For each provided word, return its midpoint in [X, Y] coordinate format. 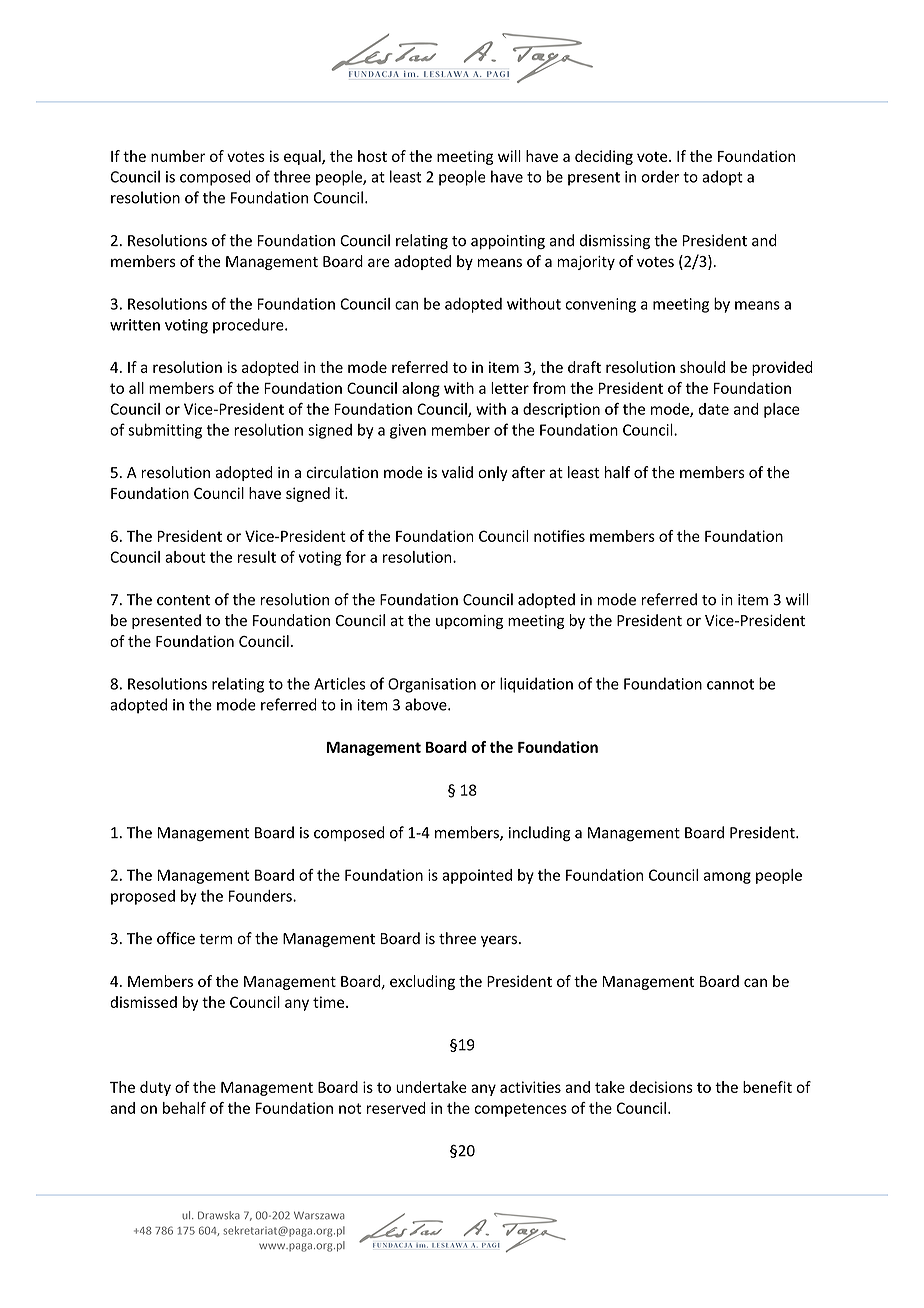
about [185, 557]
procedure [249, 326]
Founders [261, 896]
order [660, 176]
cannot [730, 684]
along [421, 389]
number [178, 156]
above [427, 704]
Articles [339, 683]
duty [155, 1088]
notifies [559, 536]
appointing [508, 242]
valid [457, 472]
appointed [477, 876]
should [702, 367]
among [727, 878]
